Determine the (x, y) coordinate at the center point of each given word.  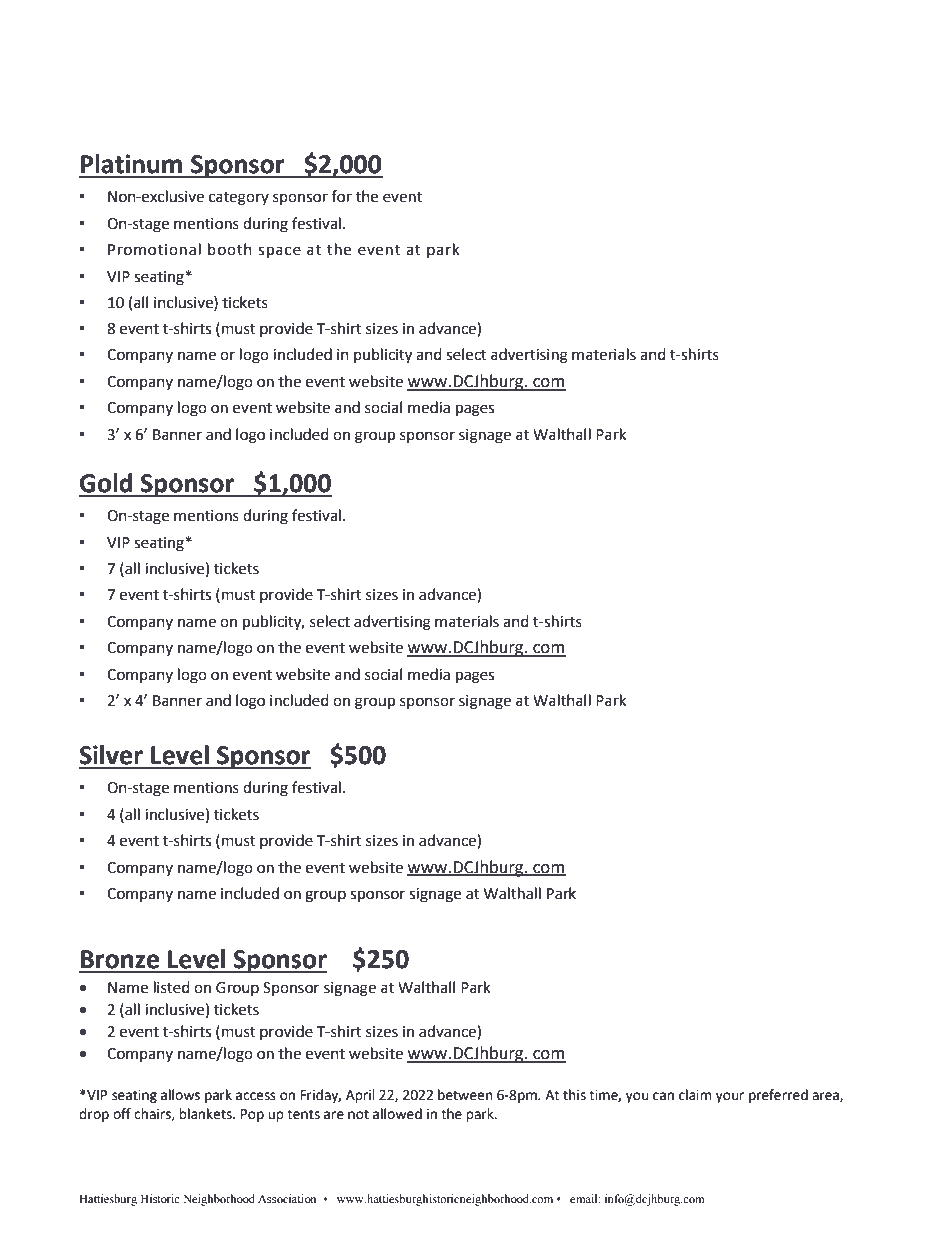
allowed (397, 1114)
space (279, 252)
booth (230, 249)
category (239, 199)
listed (172, 987)
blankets (206, 1114)
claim (695, 1095)
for (341, 196)
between (465, 1095)
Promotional (154, 249)
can (663, 1096)
